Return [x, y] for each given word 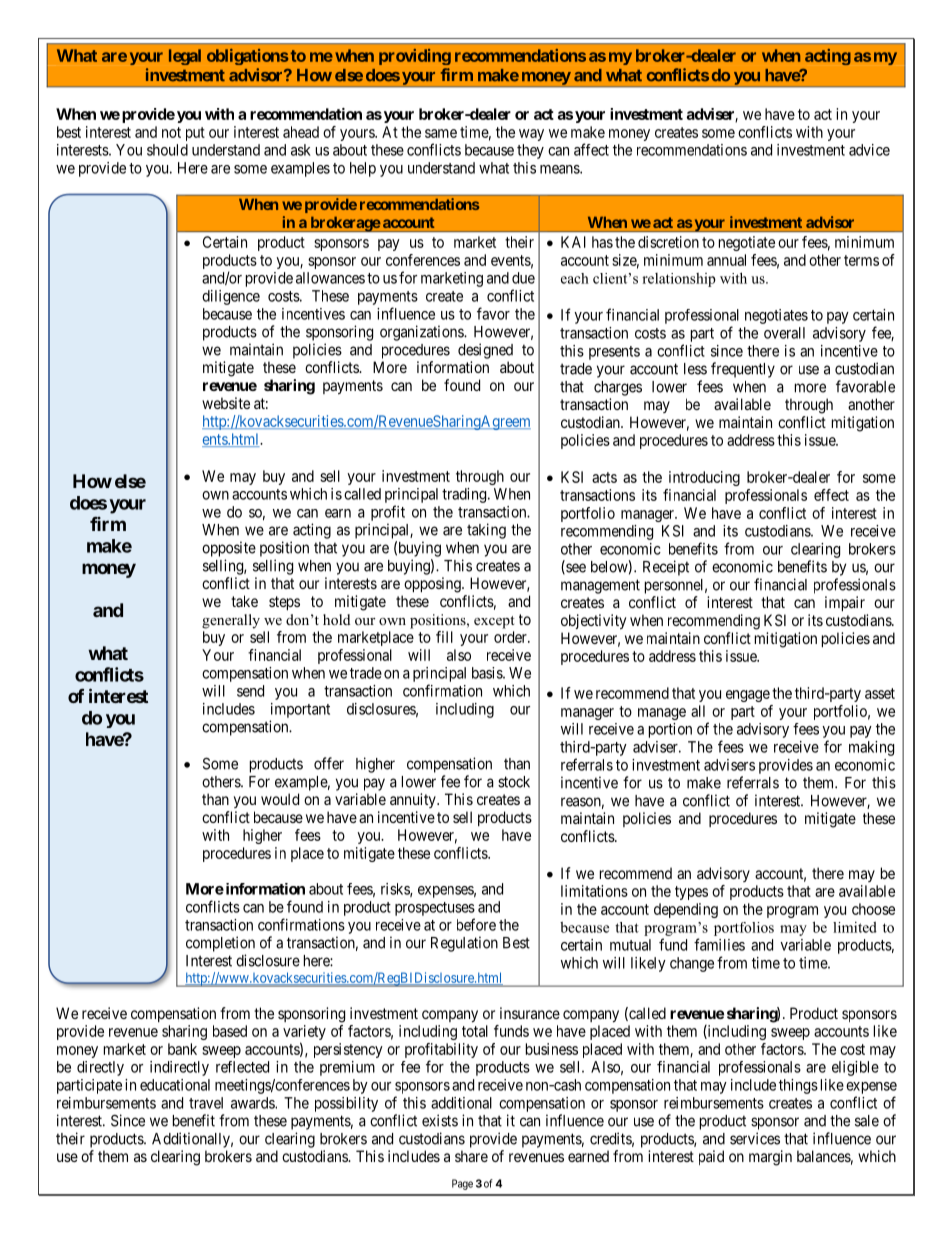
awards [253, 1103]
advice [869, 150]
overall [784, 333]
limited [855, 927]
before [476, 924]
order [511, 637]
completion [220, 944]
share [471, 1156]
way [531, 135]
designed [485, 351]
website [226, 403]
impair [845, 603]
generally [231, 621]
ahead [301, 132]
